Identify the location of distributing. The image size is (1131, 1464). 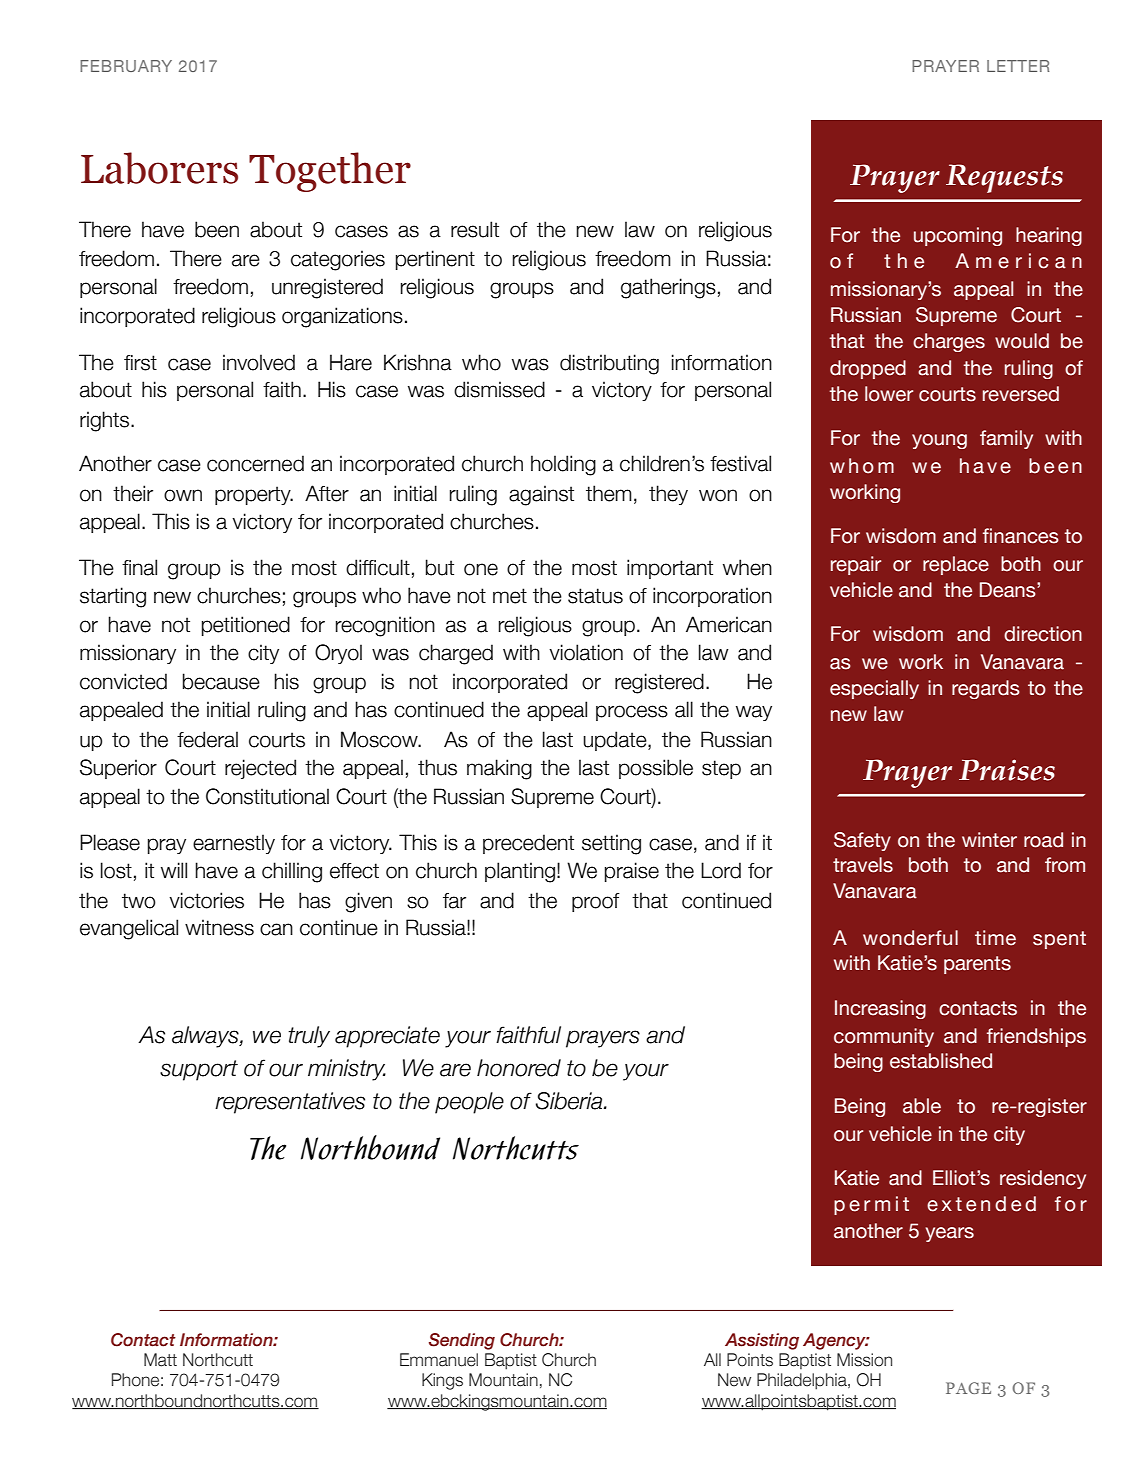
(609, 364).
